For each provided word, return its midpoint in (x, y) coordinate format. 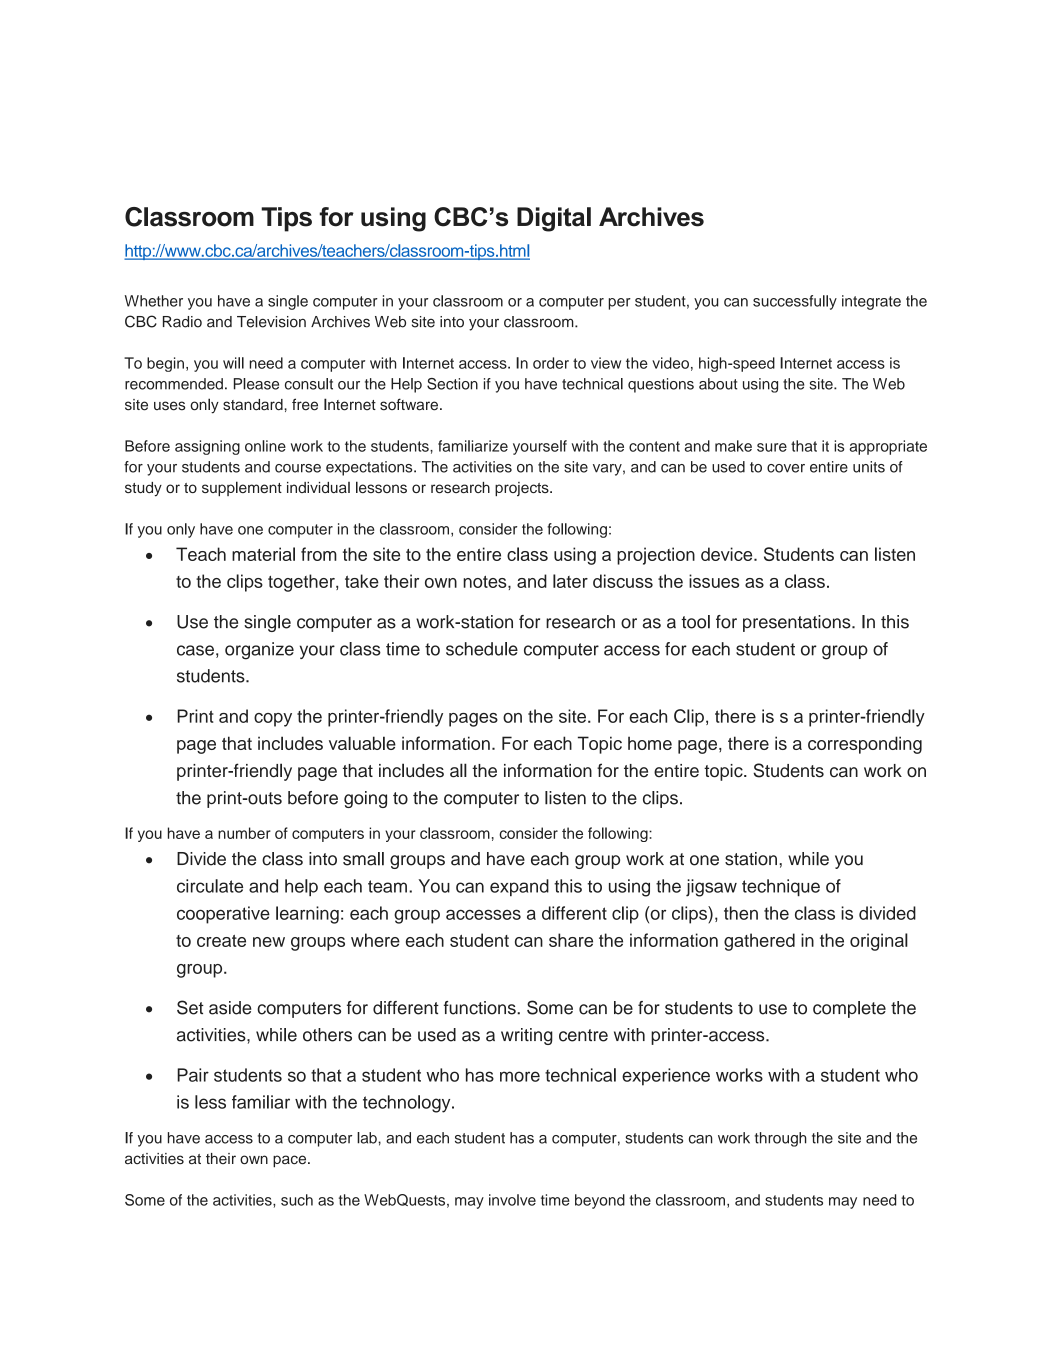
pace (291, 1161)
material (263, 554)
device (728, 554)
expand (519, 887)
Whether (154, 301)
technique (781, 887)
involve (512, 1200)
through (781, 1139)
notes (486, 582)
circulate (210, 886)
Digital (554, 219)
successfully (795, 302)
